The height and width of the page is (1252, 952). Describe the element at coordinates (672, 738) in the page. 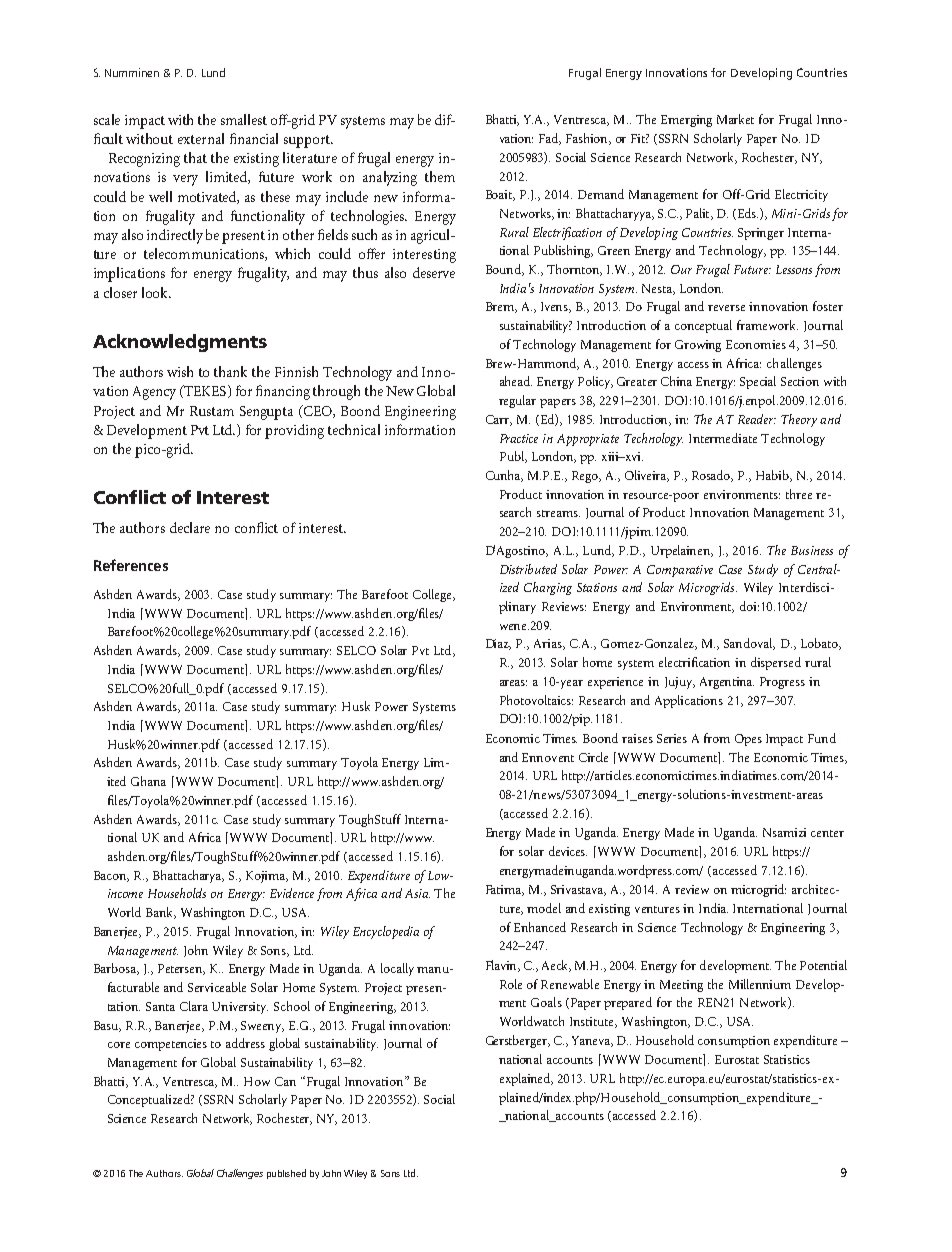

I see `Series` at that location.
